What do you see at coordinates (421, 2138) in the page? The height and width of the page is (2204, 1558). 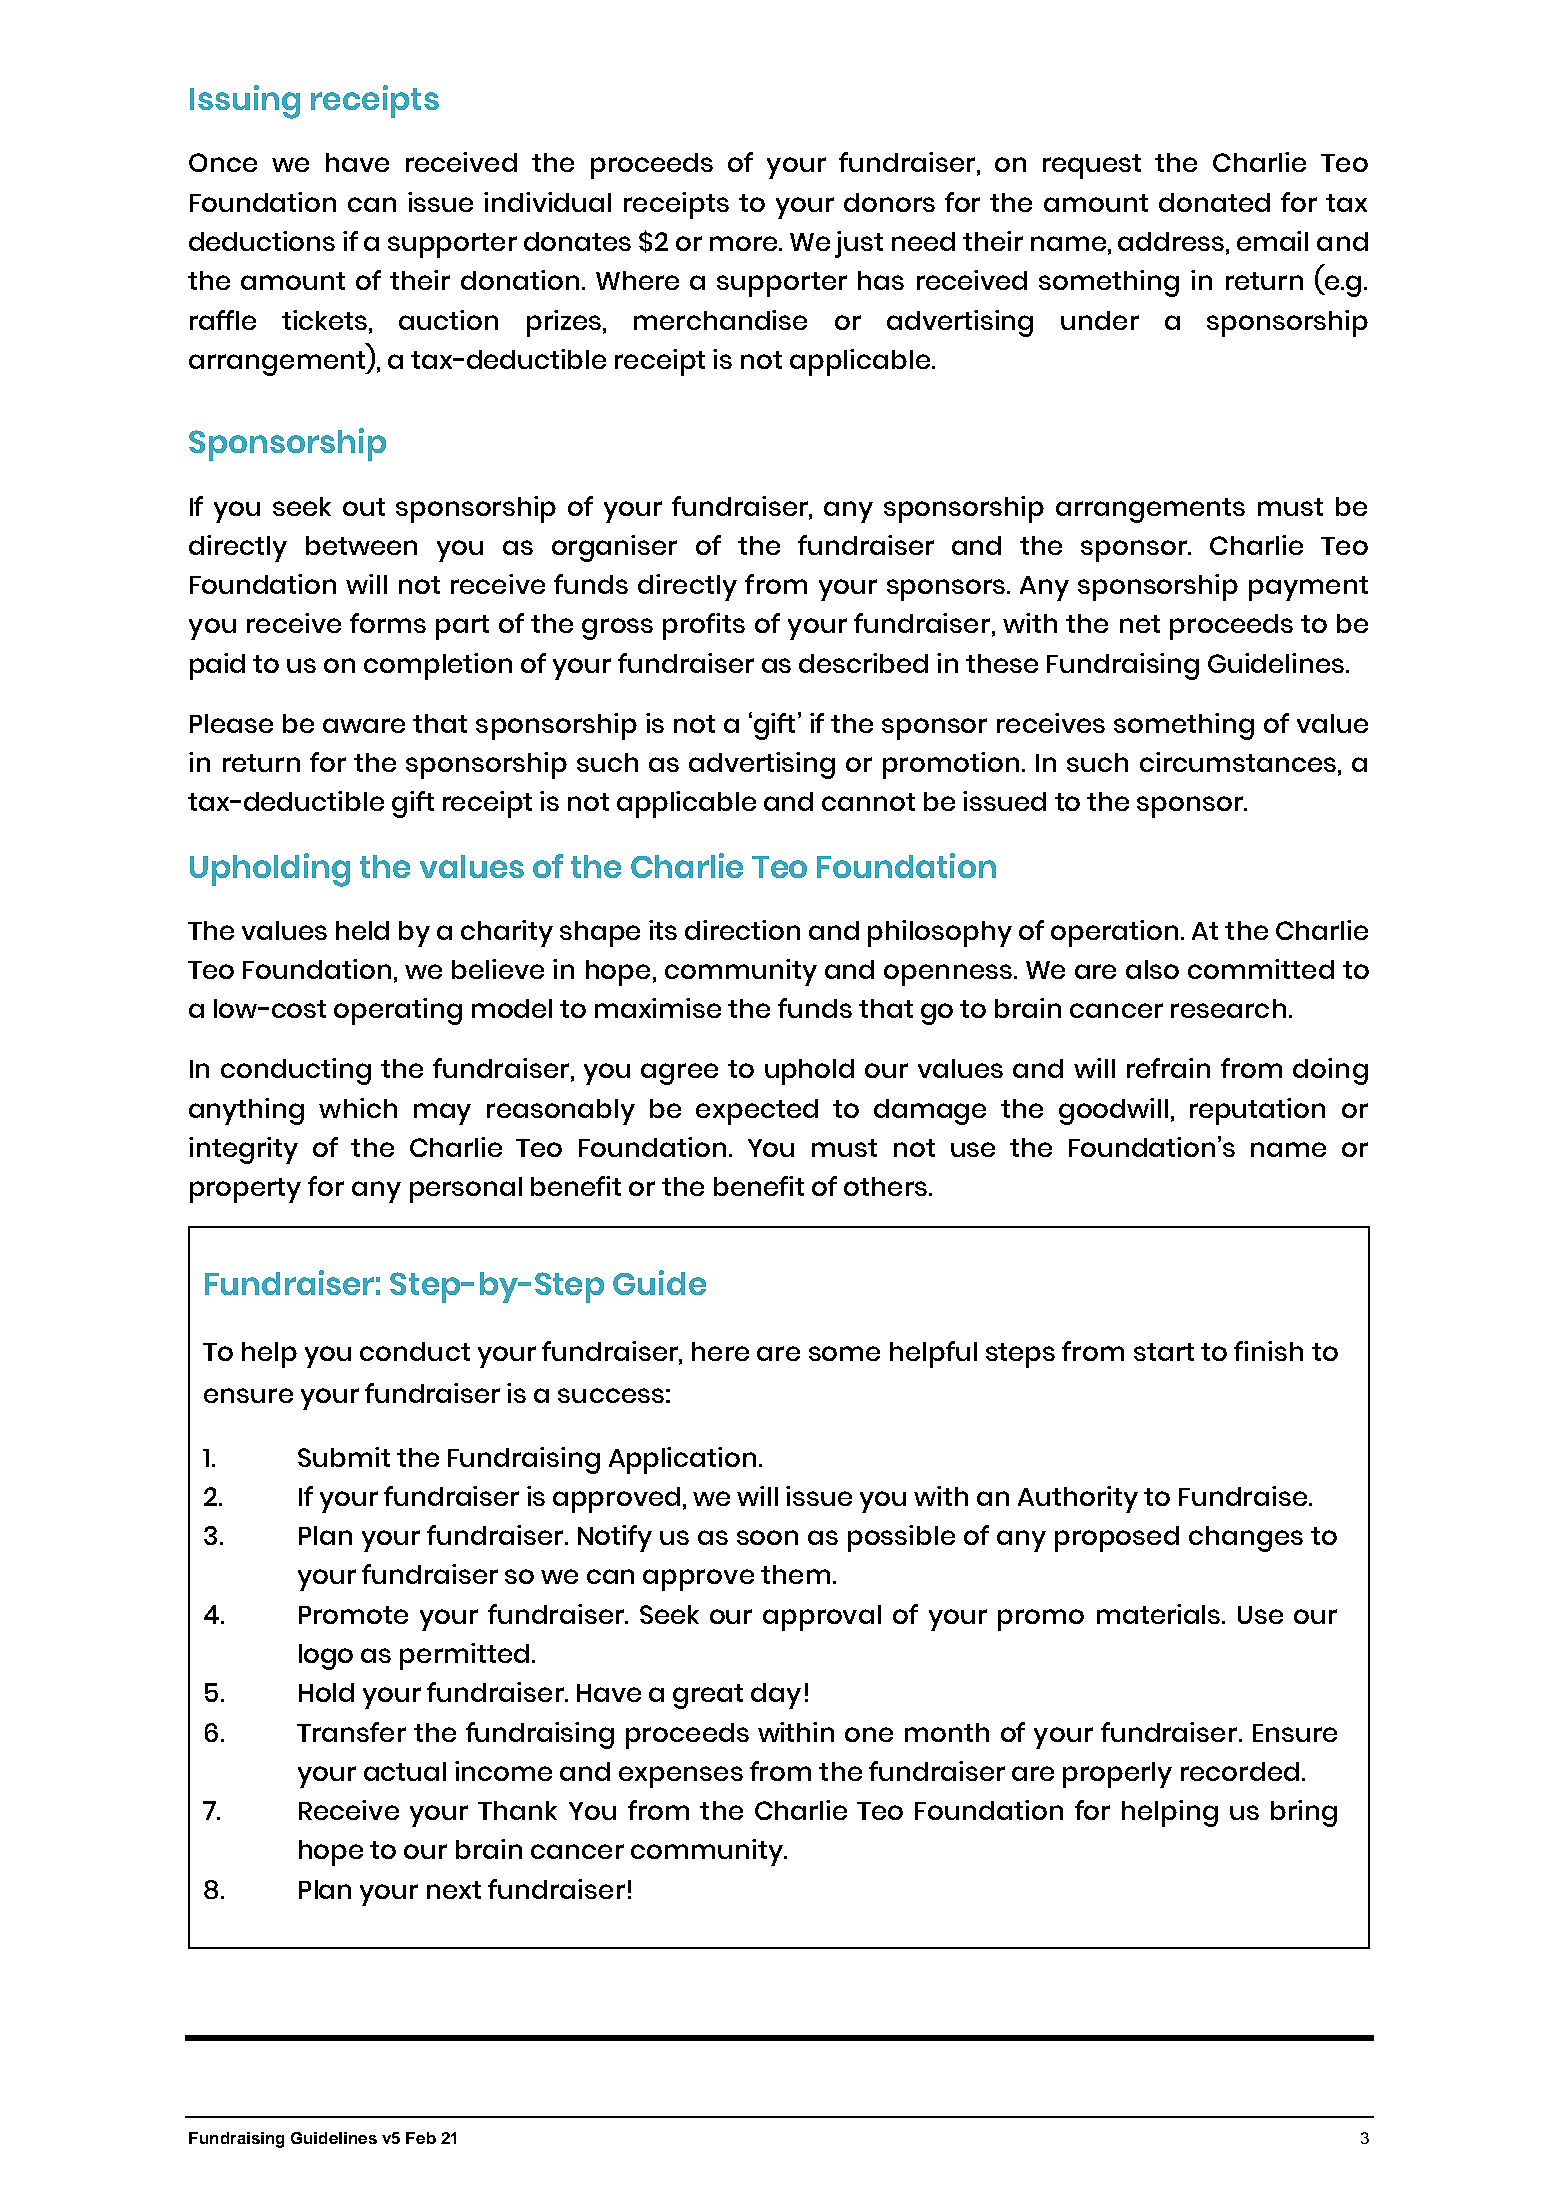 I see `Feb` at bounding box center [421, 2138].
